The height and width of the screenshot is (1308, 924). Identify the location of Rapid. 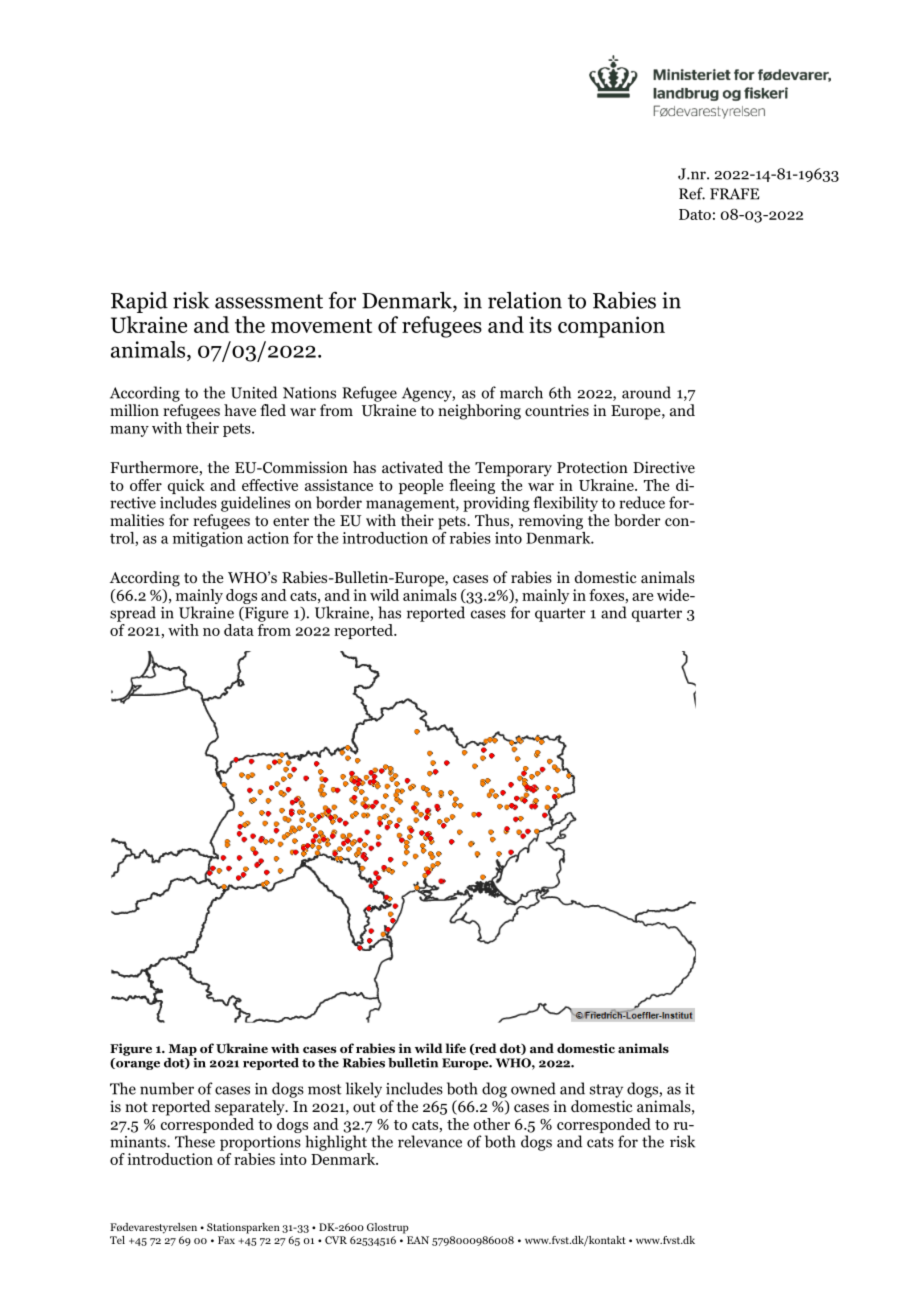
(139, 302).
